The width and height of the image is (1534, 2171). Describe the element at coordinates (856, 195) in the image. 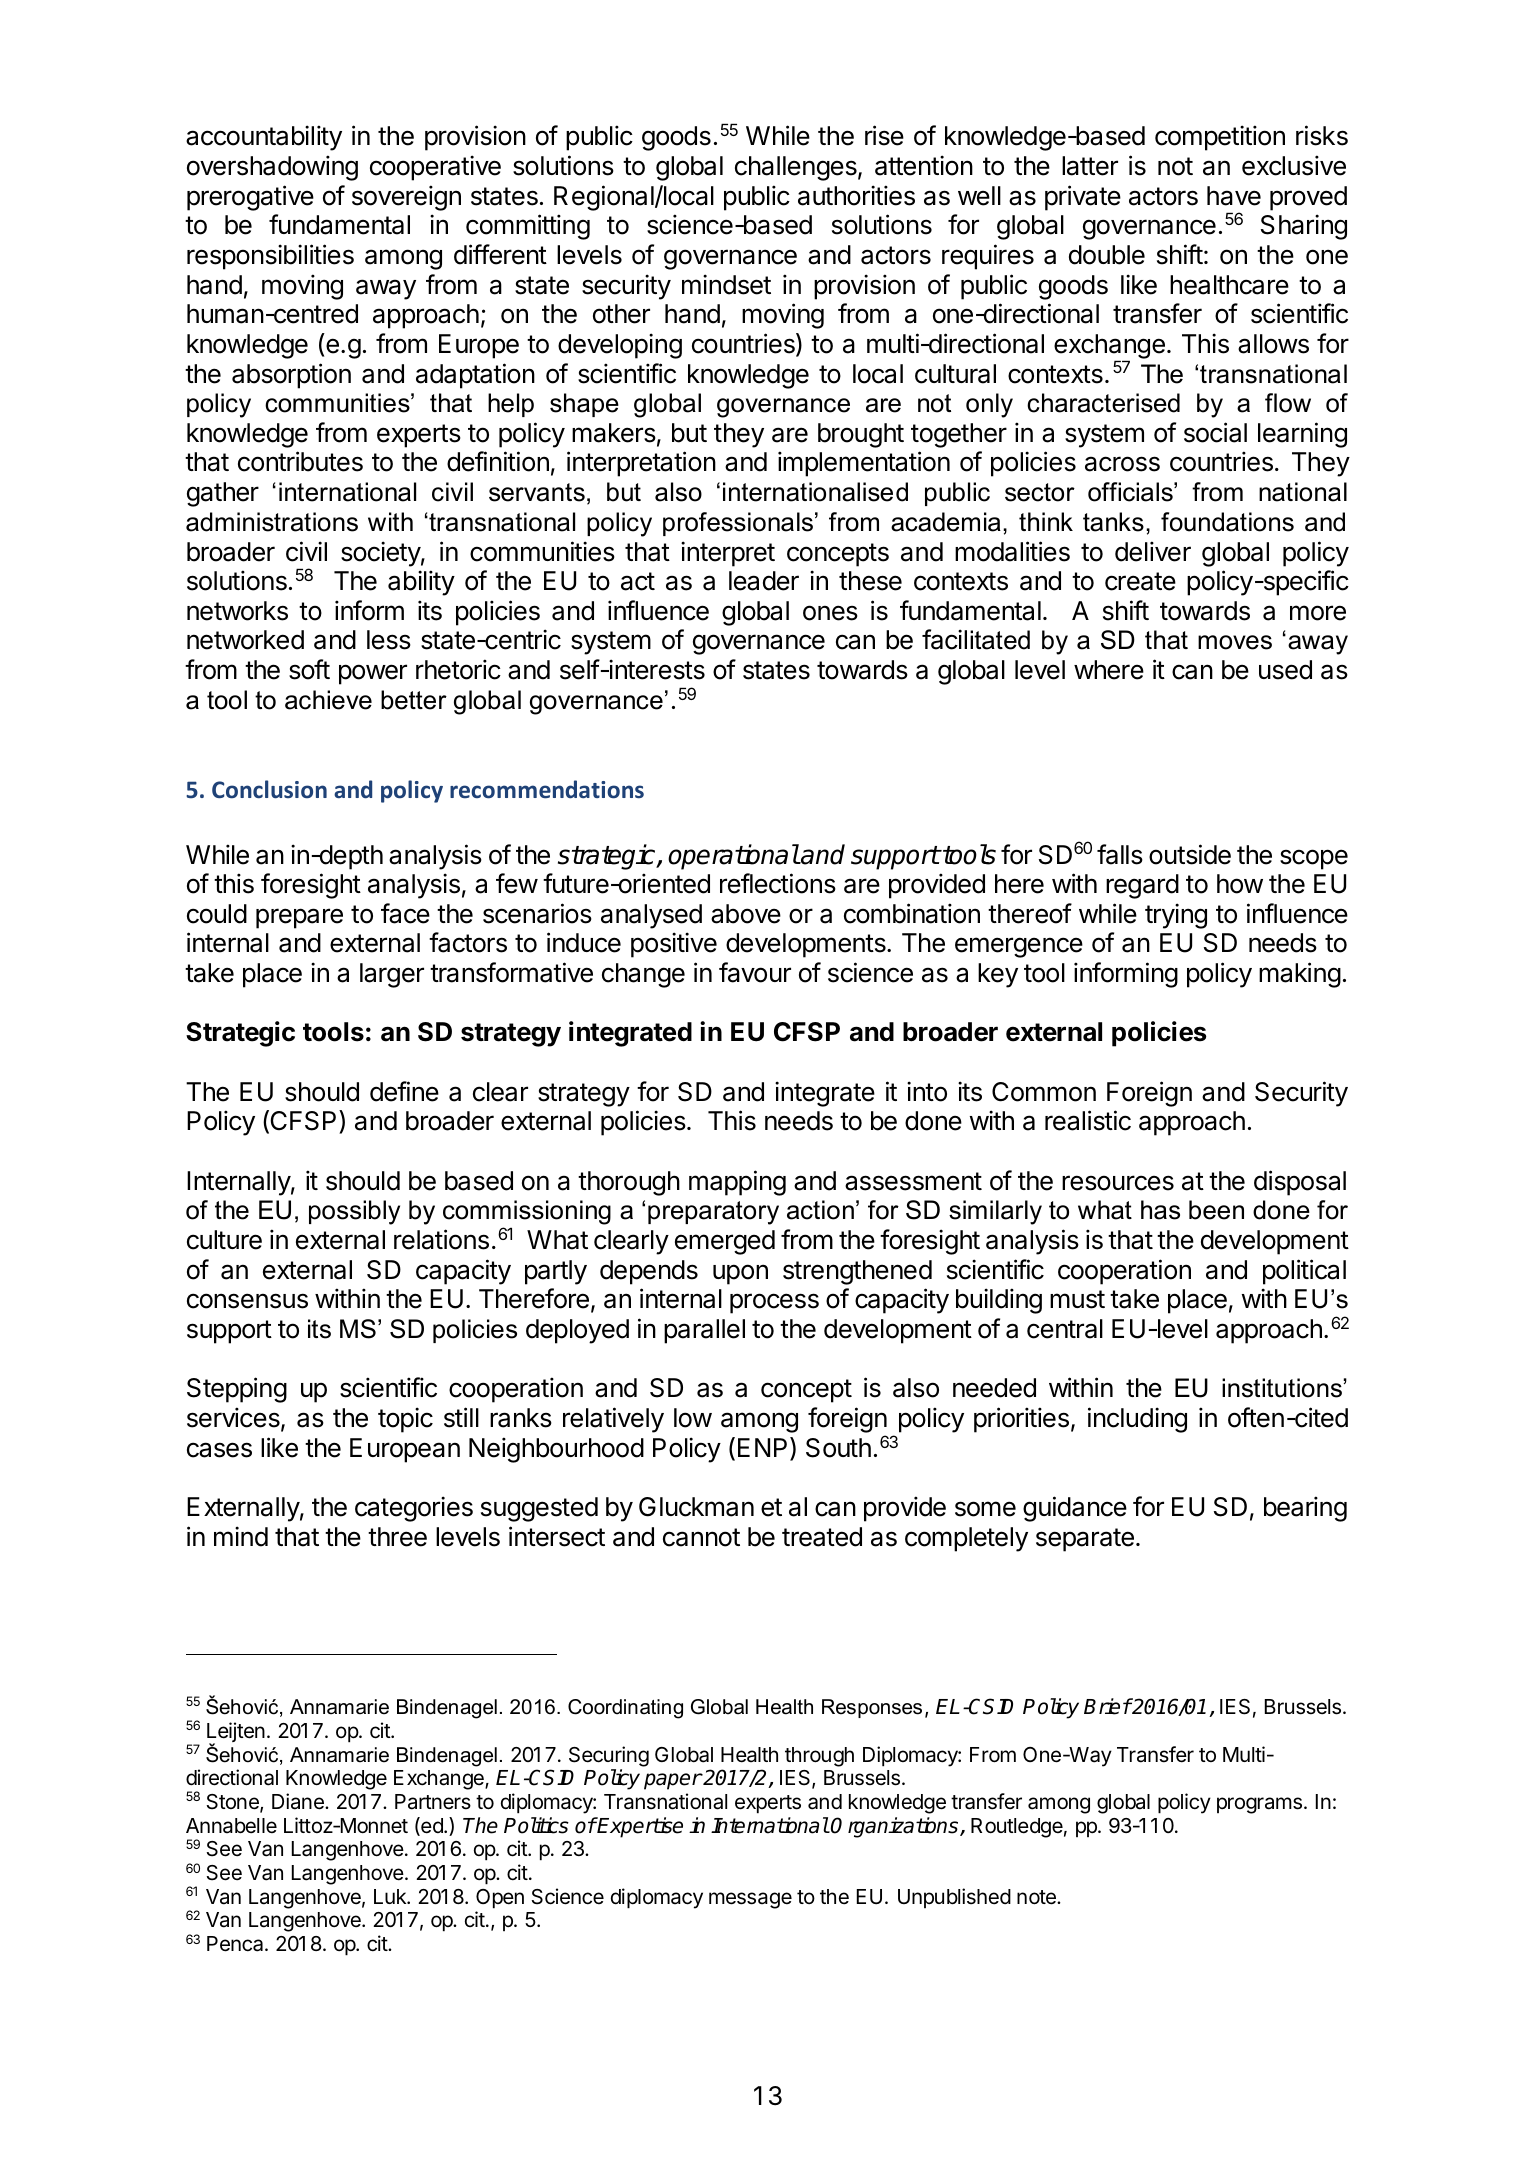

I see `authorities` at that location.
